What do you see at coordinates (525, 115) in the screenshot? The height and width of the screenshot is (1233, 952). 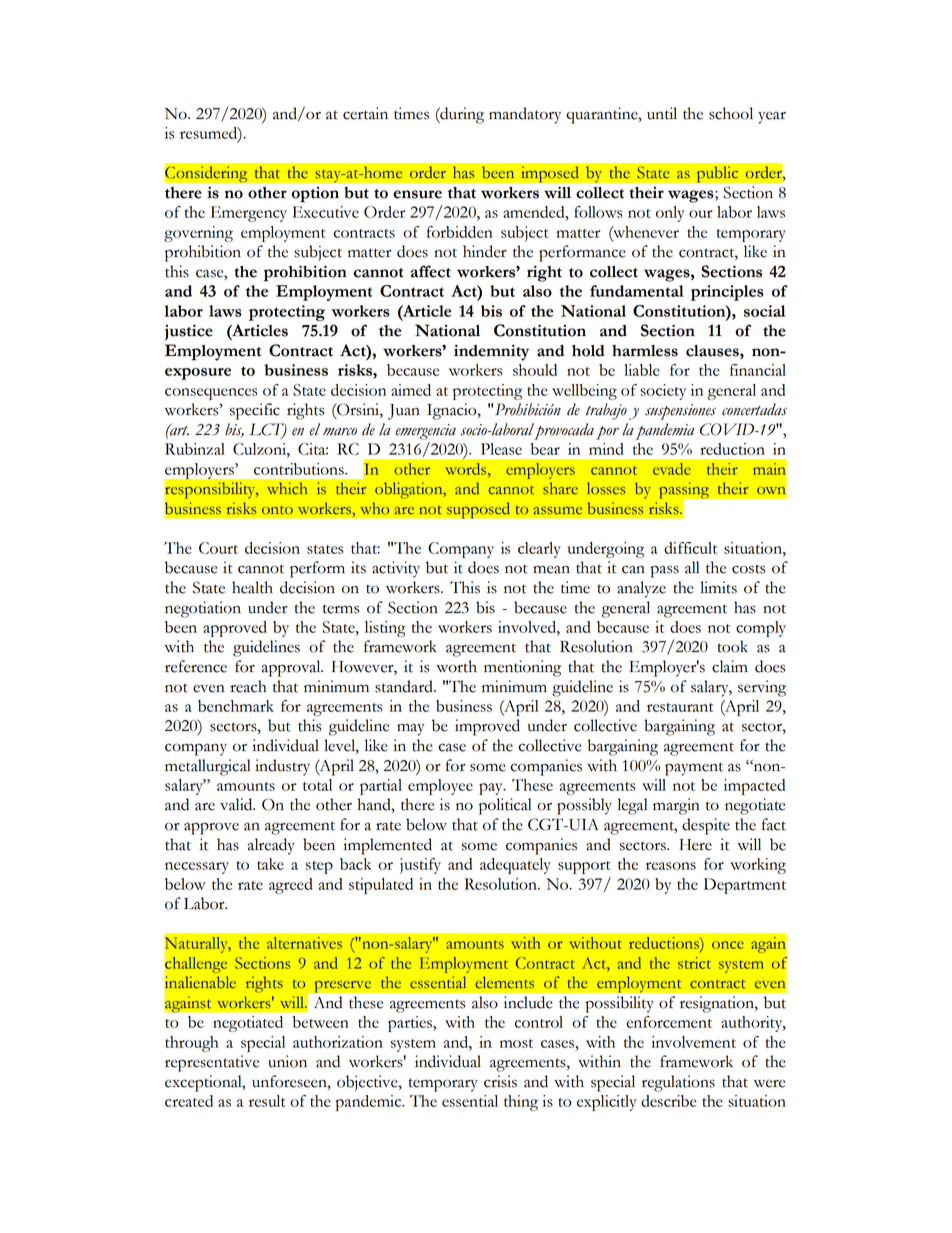 I see `mandatory` at bounding box center [525, 115].
